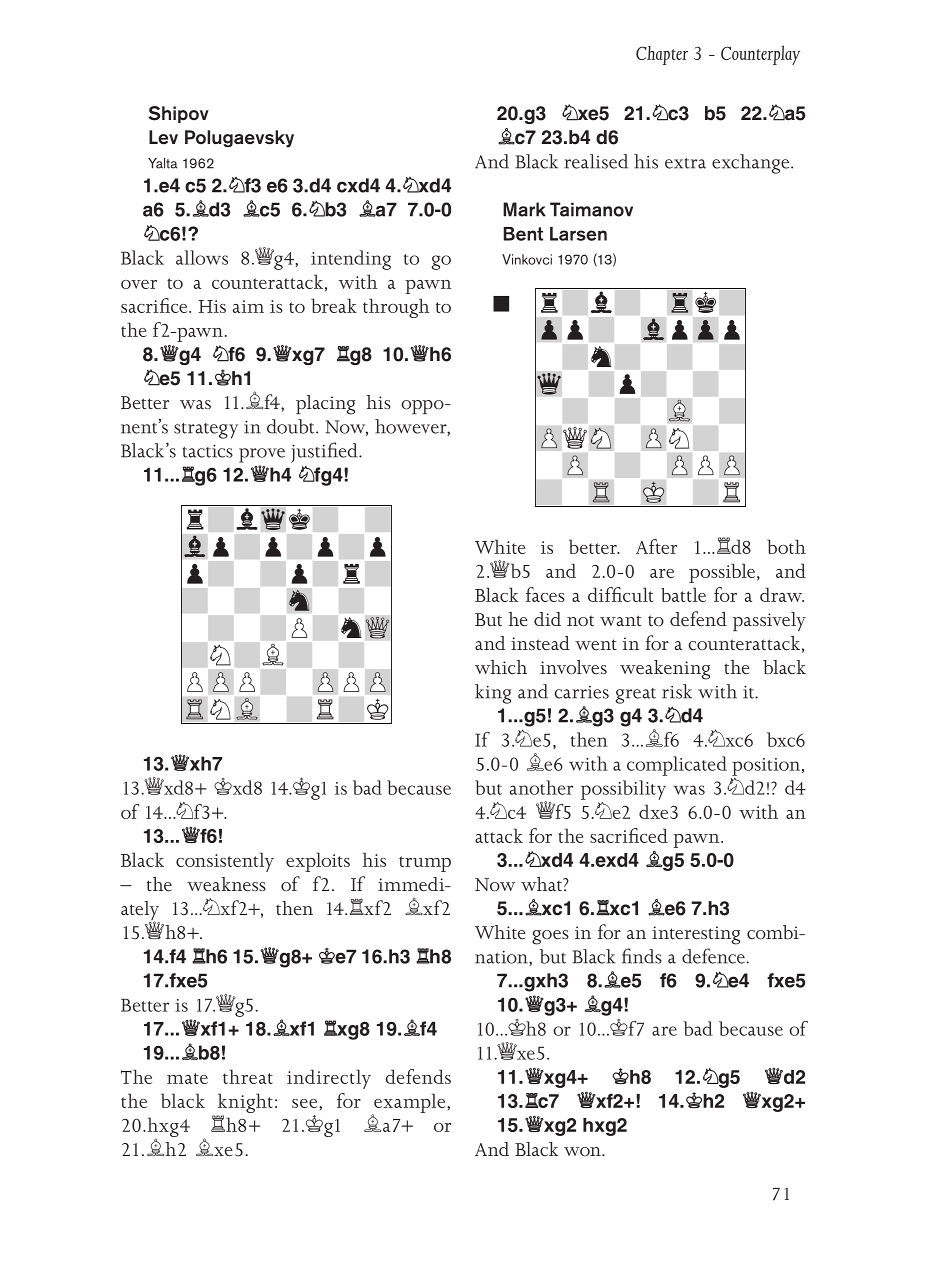 The width and height of the screenshot is (932, 1288). I want to click on After, so click(656, 546).
